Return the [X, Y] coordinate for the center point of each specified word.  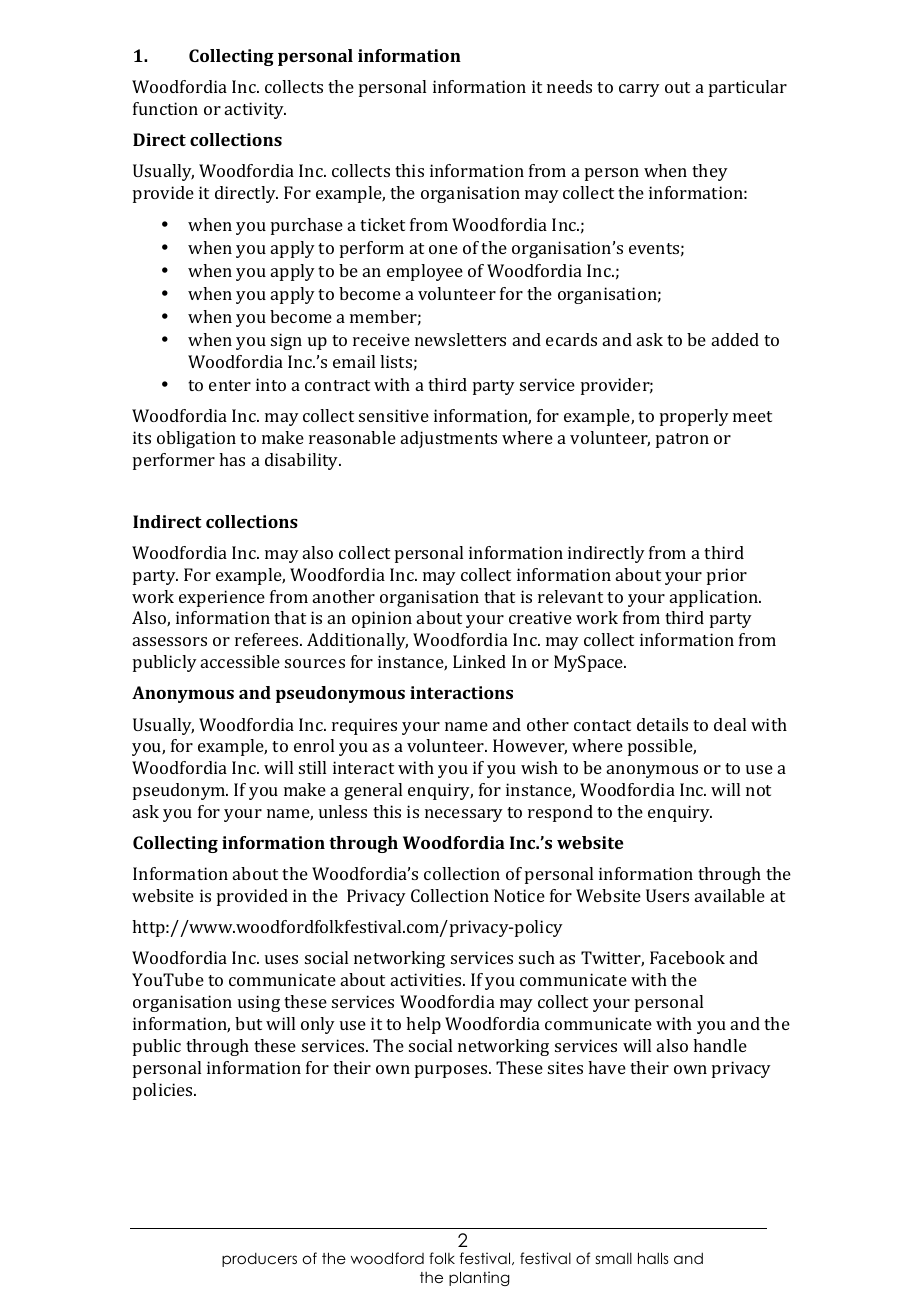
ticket [382, 224]
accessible [240, 661]
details [662, 724]
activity [255, 110]
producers [259, 1260]
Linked [479, 661]
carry [639, 90]
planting [479, 1278]
